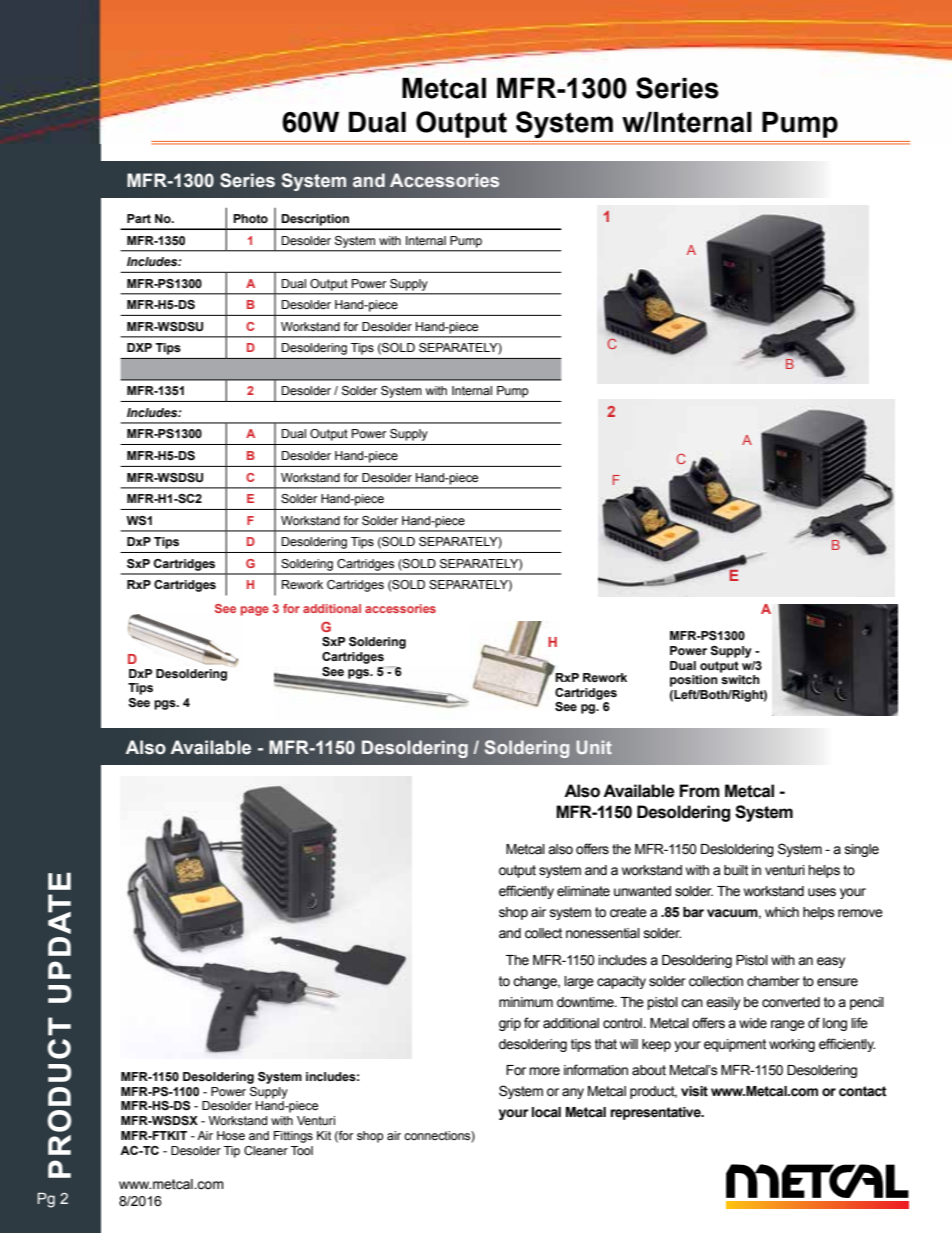  I want to click on Hose, so click(231, 1135).
